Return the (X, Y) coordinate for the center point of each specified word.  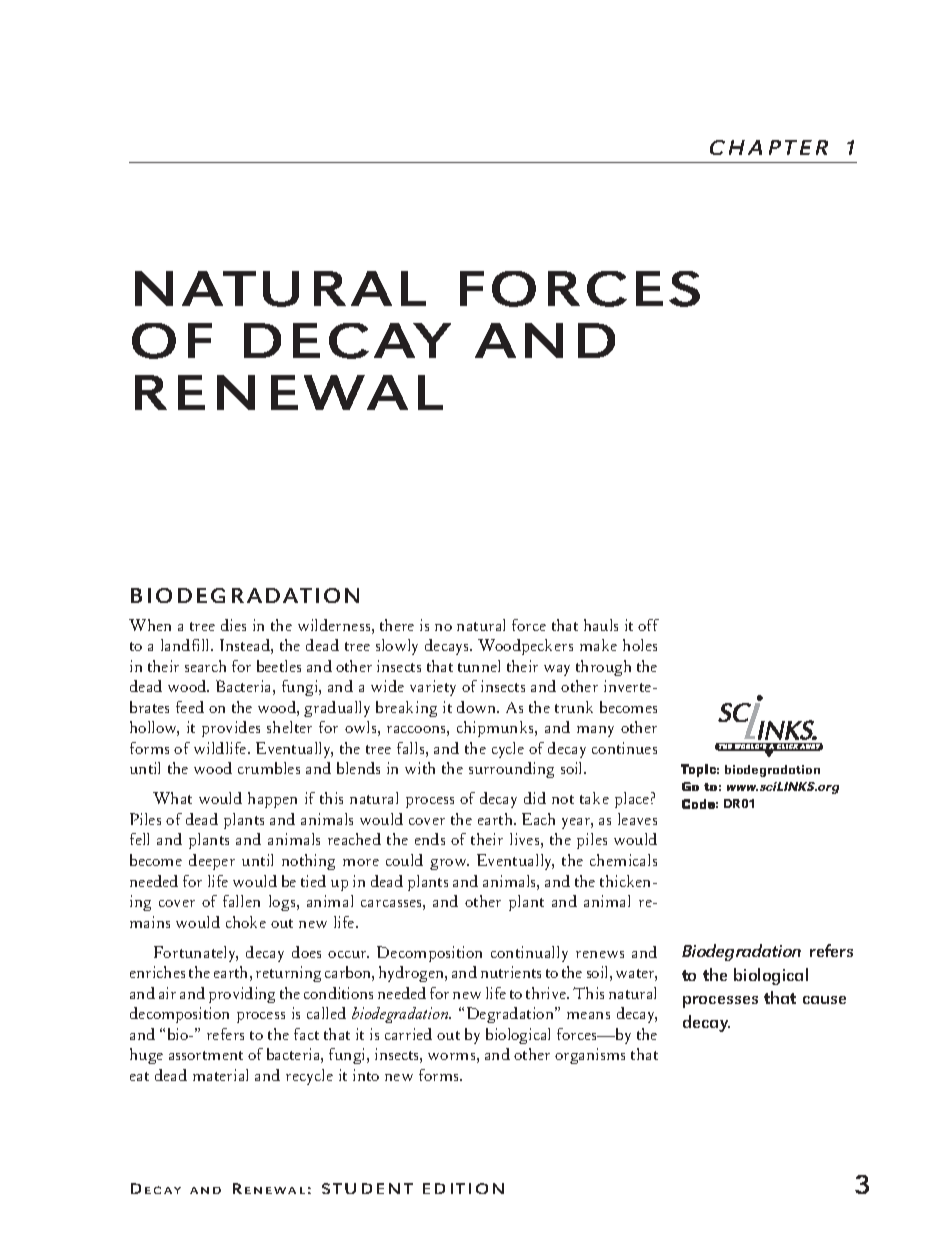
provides (231, 729)
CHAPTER (769, 147)
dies (233, 625)
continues (624, 748)
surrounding (511, 770)
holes (640, 645)
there (397, 625)
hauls (601, 625)
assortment (206, 1055)
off (648, 625)
